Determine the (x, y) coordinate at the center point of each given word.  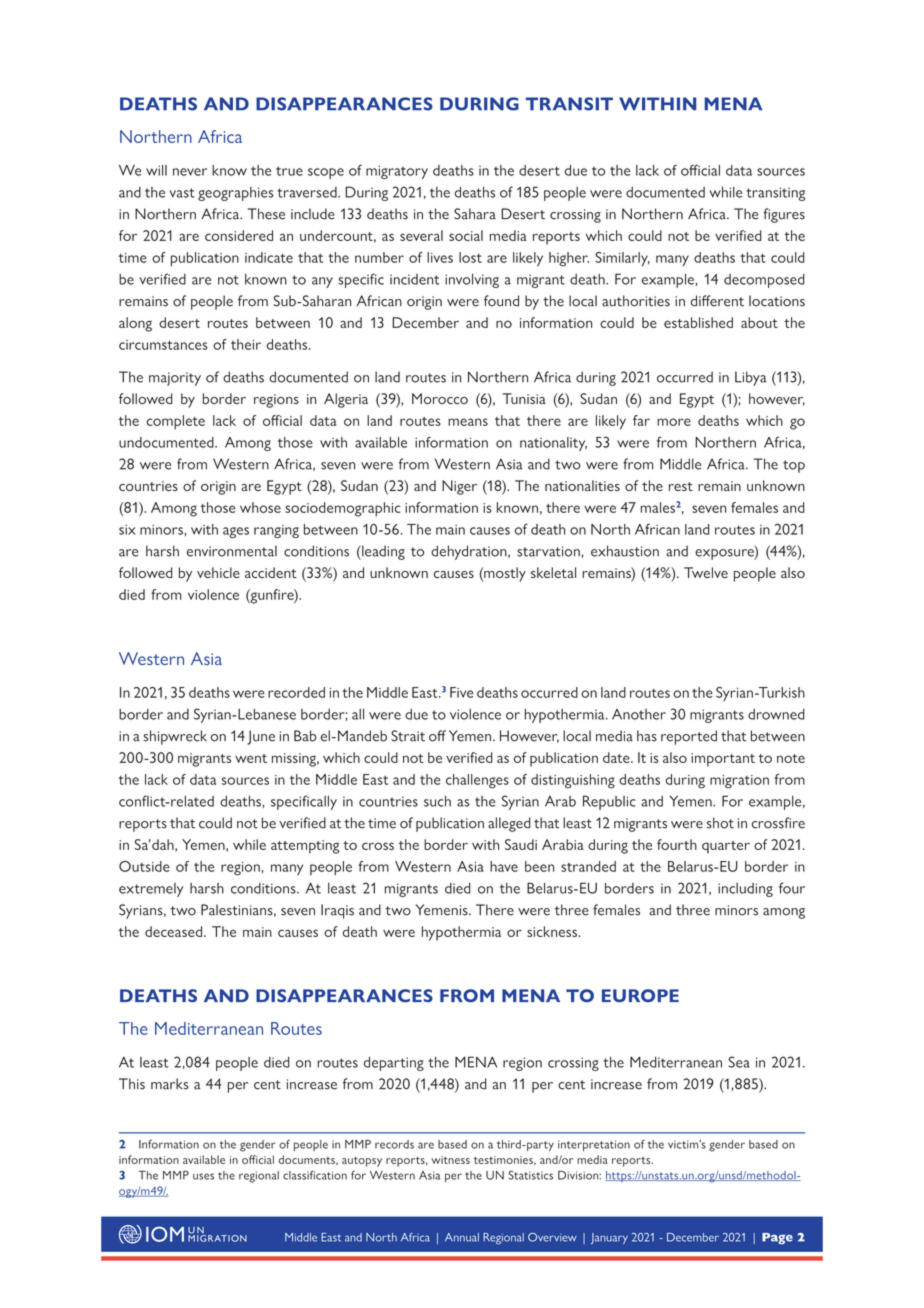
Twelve (706, 572)
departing (394, 1063)
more (674, 422)
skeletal (553, 572)
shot (720, 823)
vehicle (218, 572)
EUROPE (640, 996)
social (466, 235)
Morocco (440, 398)
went (251, 758)
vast (182, 193)
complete (176, 422)
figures (784, 215)
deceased (173, 931)
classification (315, 1175)
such (437, 801)
